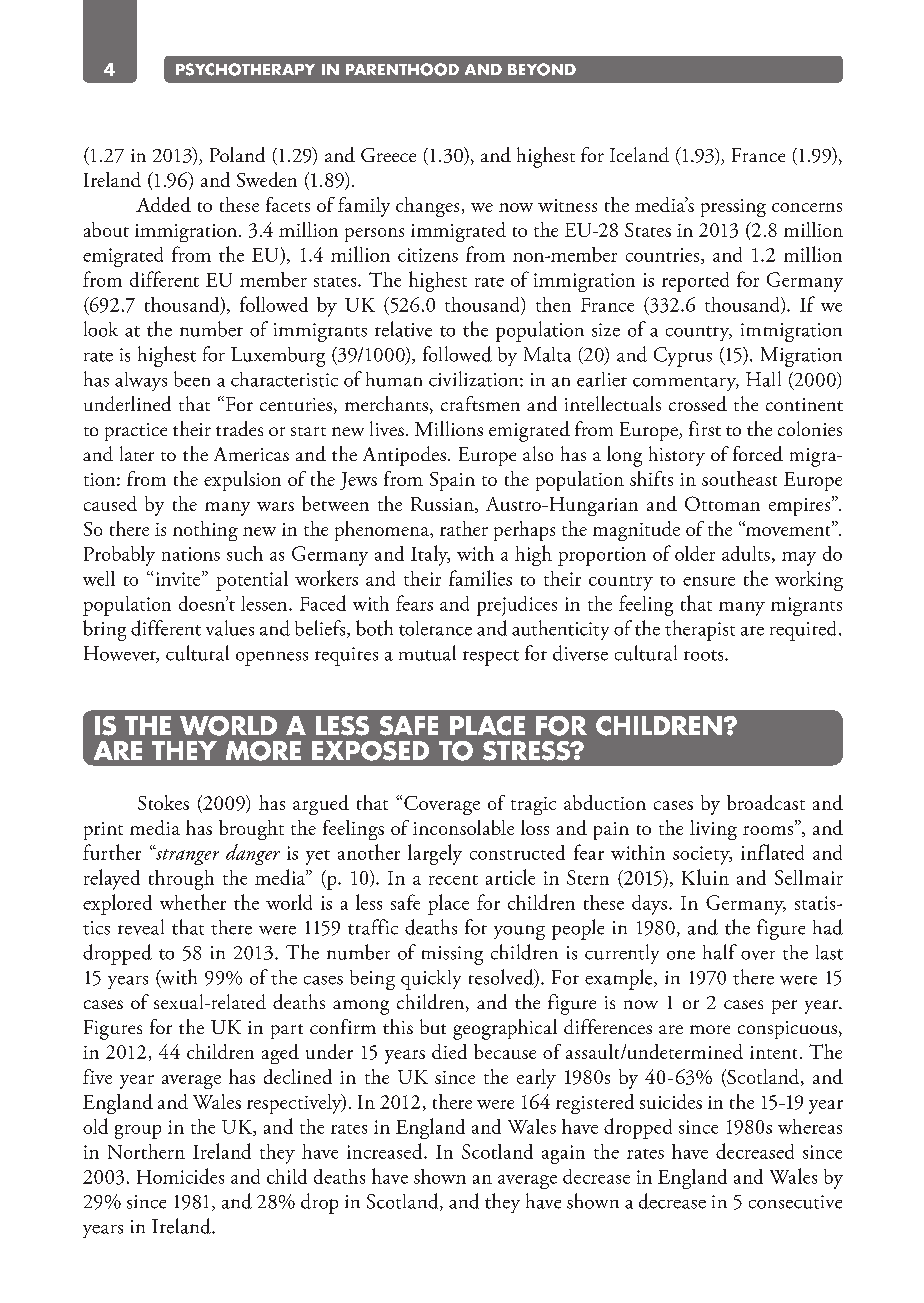  What do you see at coordinates (763, 379) in the screenshot?
I see `Hall` at bounding box center [763, 379].
